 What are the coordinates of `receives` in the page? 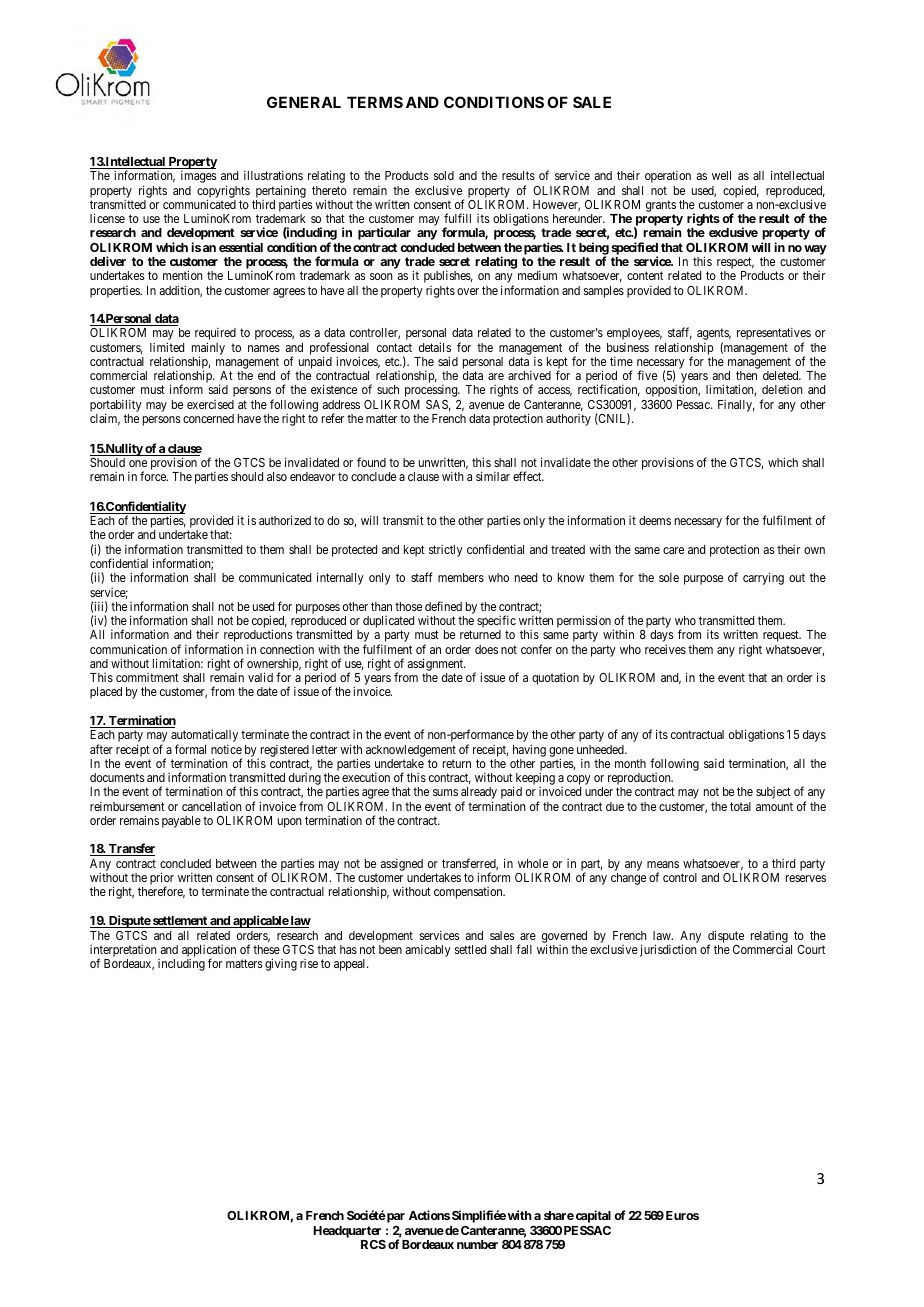 It's located at (665, 649).
